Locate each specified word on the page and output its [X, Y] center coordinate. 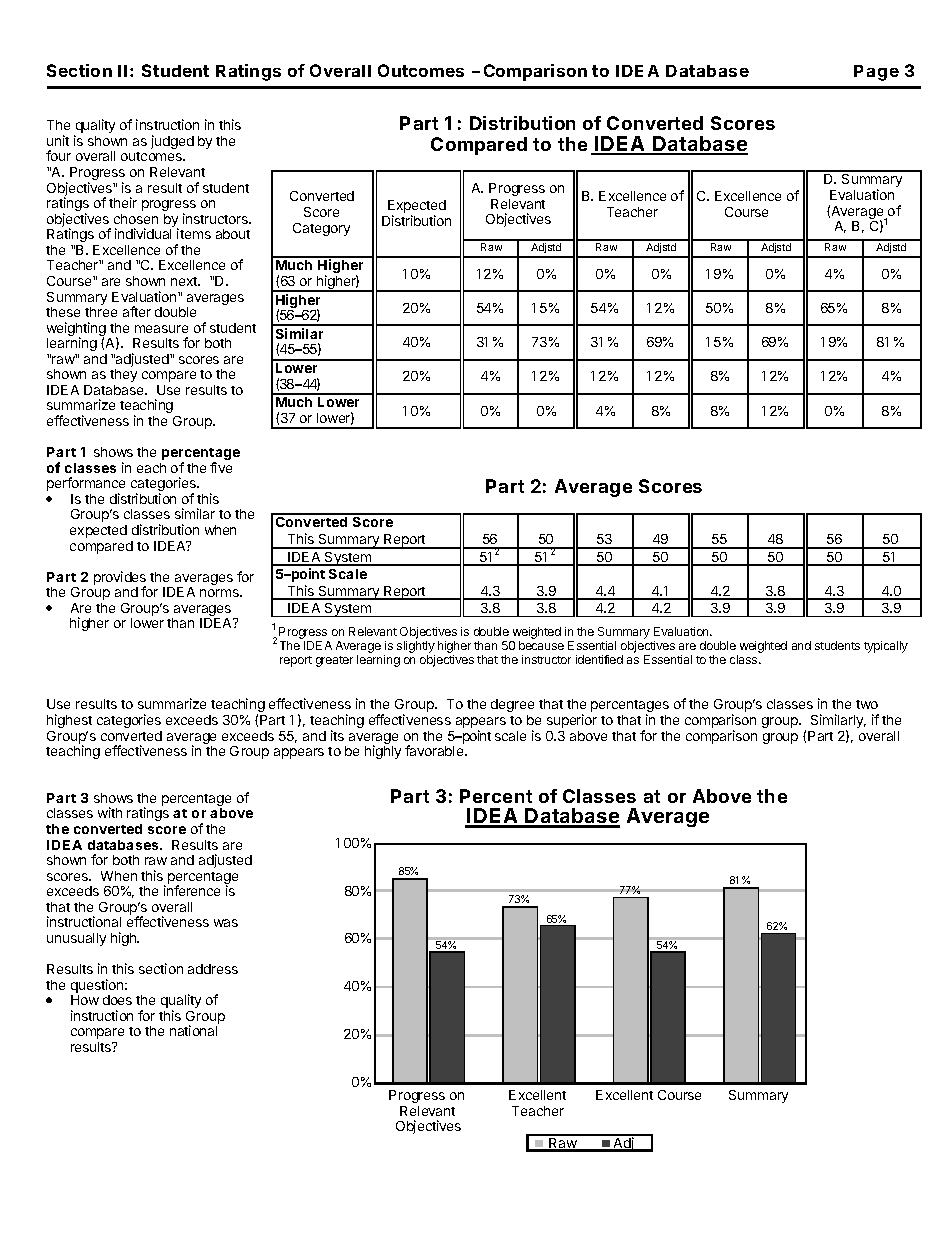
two [867, 704]
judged [172, 142]
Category [321, 229]
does [117, 1000]
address [213, 969]
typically [886, 647]
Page [876, 73]
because [541, 645]
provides [120, 579]
